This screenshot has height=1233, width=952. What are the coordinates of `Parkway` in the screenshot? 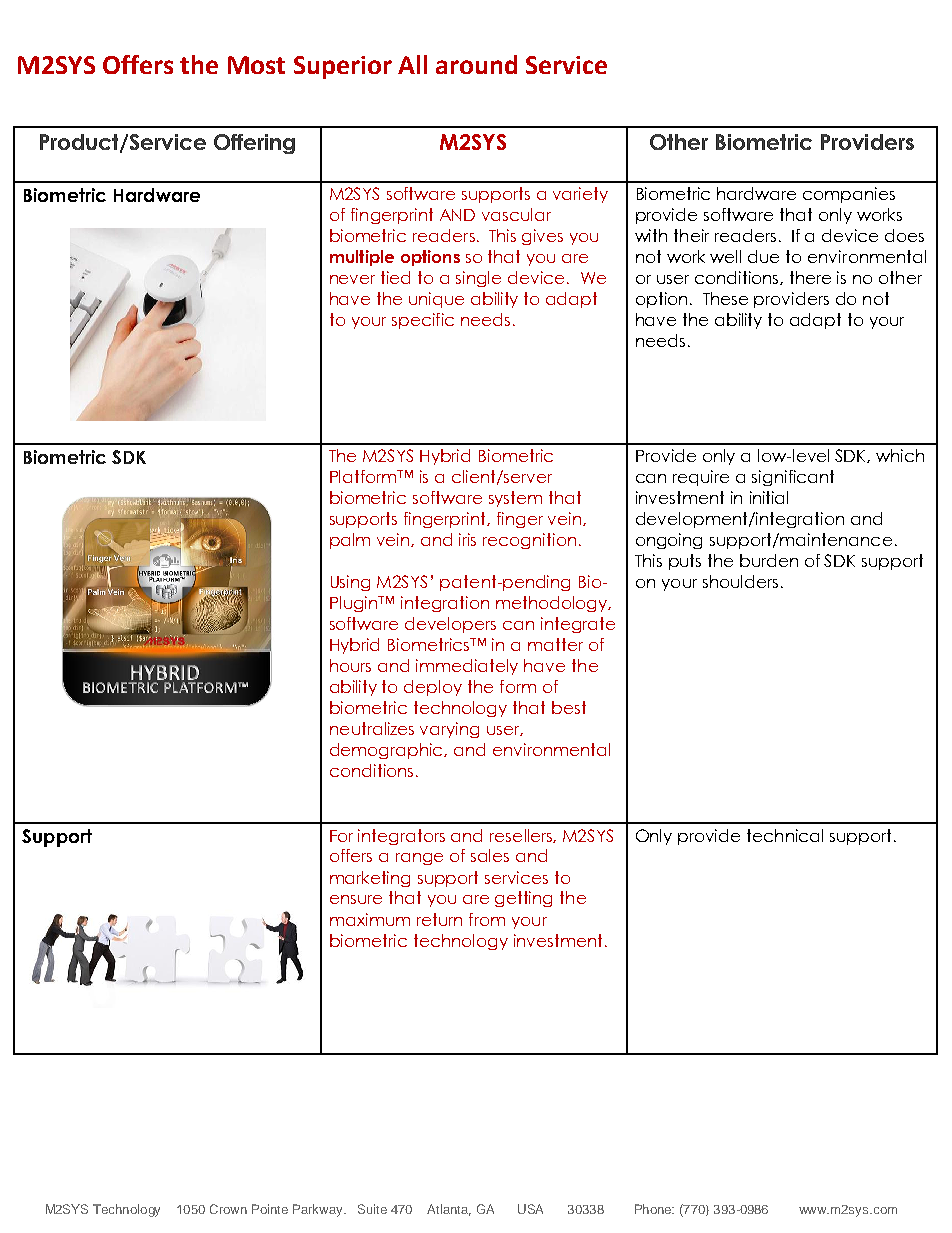 It's located at (319, 1210).
